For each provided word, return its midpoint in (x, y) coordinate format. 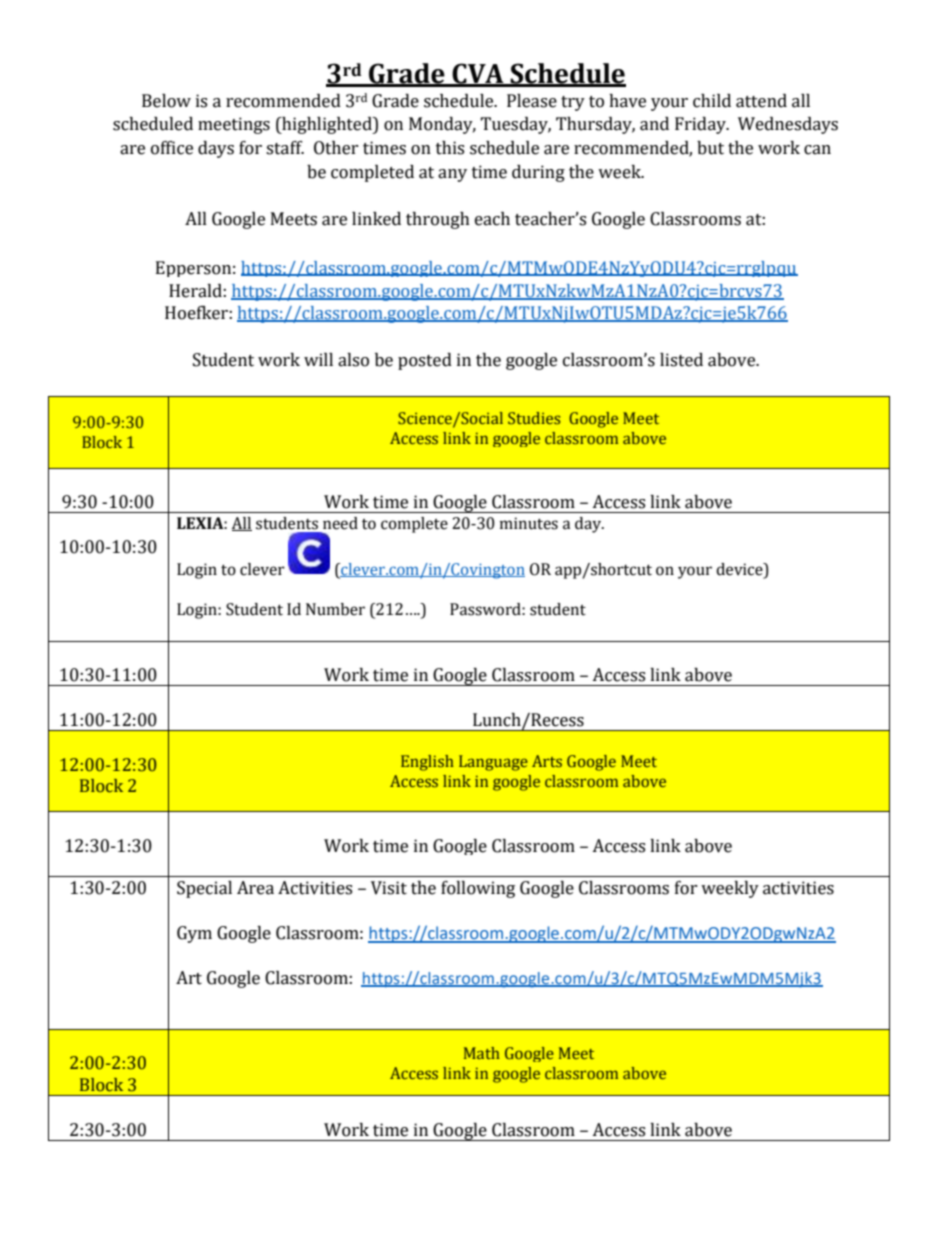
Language (493, 763)
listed (681, 360)
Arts (547, 761)
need (340, 523)
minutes (529, 523)
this (450, 148)
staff (285, 148)
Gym (194, 934)
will (318, 359)
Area (255, 888)
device (740, 570)
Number (335, 609)
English (427, 763)
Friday (701, 125)
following (478, 889)
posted (425, 361)
